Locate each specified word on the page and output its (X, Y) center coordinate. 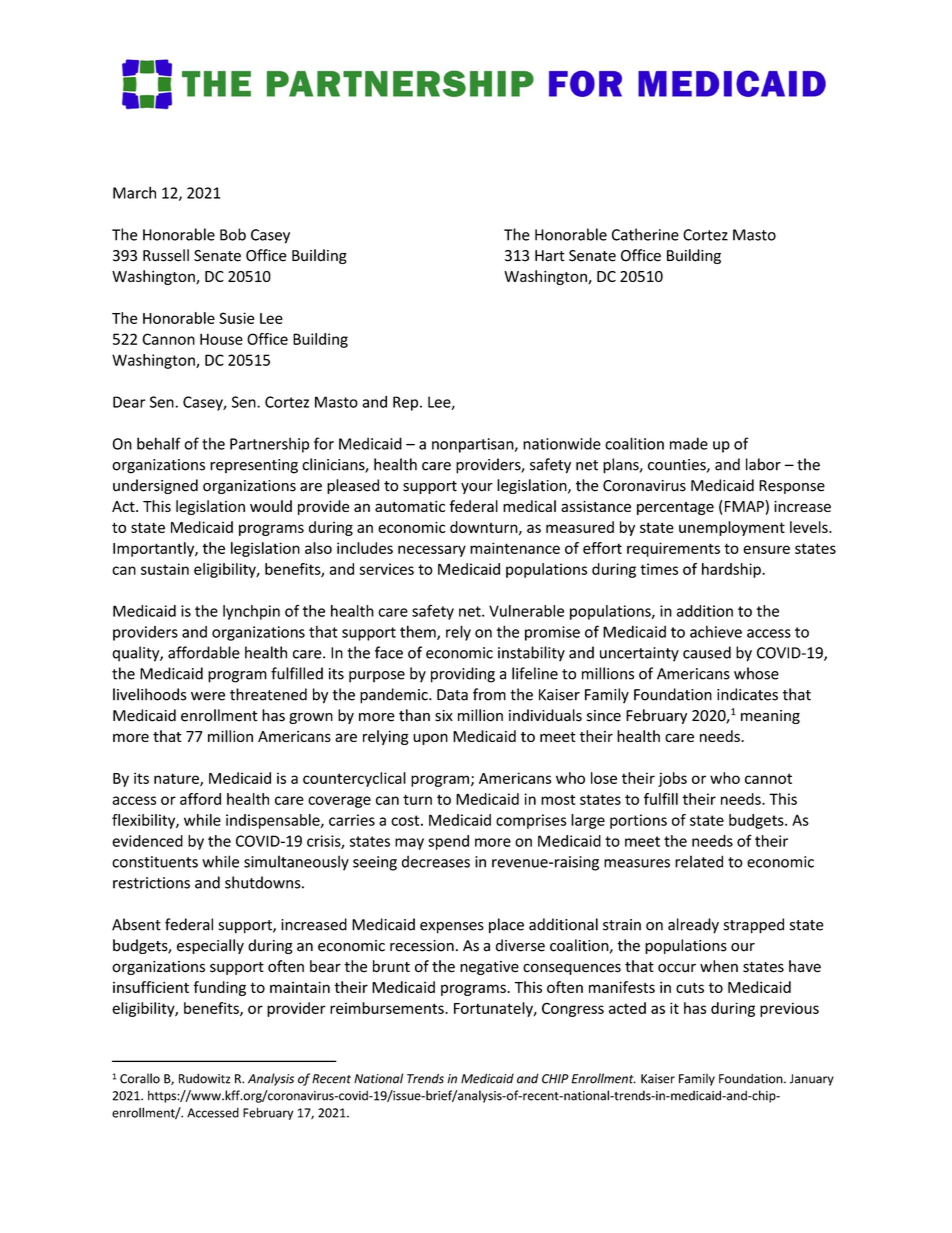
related (699, 861)
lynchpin (251, 612)
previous (789, 1009)
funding (219, 988)
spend (448, 842)
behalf (159, 443)
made (689, 443)
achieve (716, 631)
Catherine (645, 234)
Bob (233, 234)
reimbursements (388, 1008)
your (477, 488)
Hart (550, 256)
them (419, 632)
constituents (155, 862)
